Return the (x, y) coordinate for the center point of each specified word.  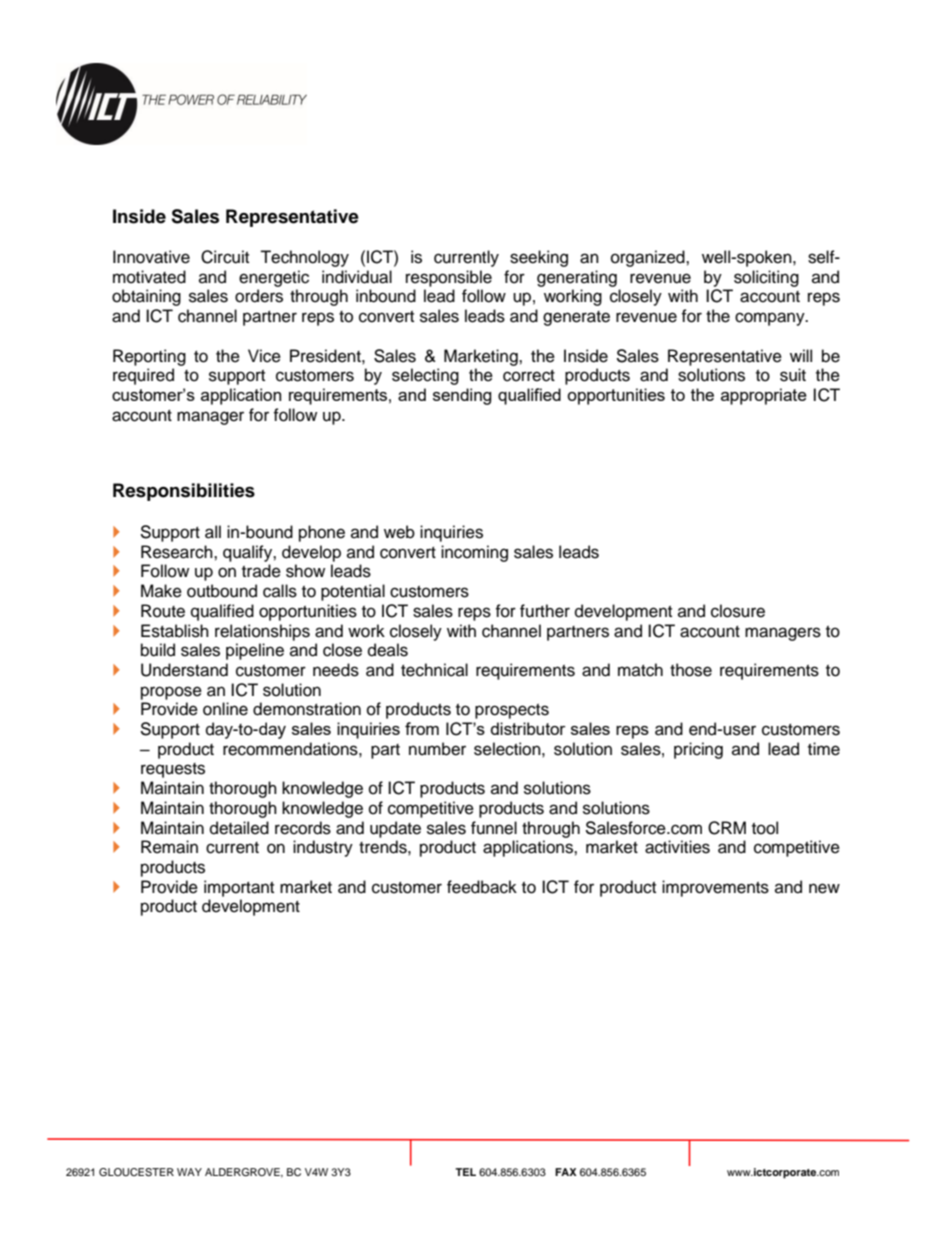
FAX (566, 1172)
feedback (482, 887)
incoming (474, 553)
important (239, 888)
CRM (727, 828)
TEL (465, 1172)
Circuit (225, 257)
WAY (189, 1172)
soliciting (766, 278)
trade (261, 571)
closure (738, 611)
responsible (449, 278)
